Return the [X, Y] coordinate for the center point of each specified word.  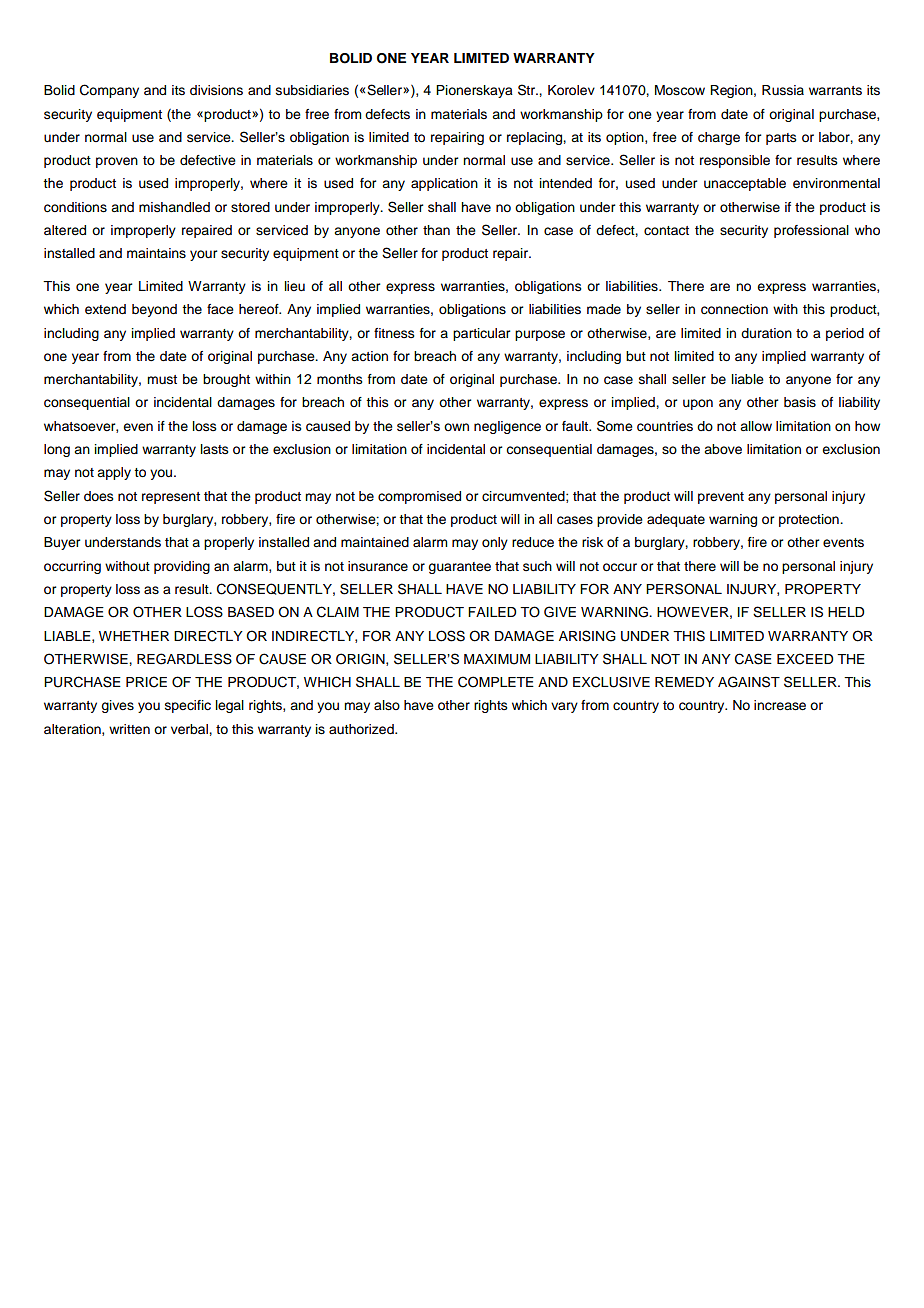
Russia [783, 90]
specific [188, 706]
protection [810, 520]
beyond [154, 310]
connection [734, 309]
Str [528, 90]
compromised [419, 497]
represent [171, 498]
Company [109, 91]
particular [481, 334]
